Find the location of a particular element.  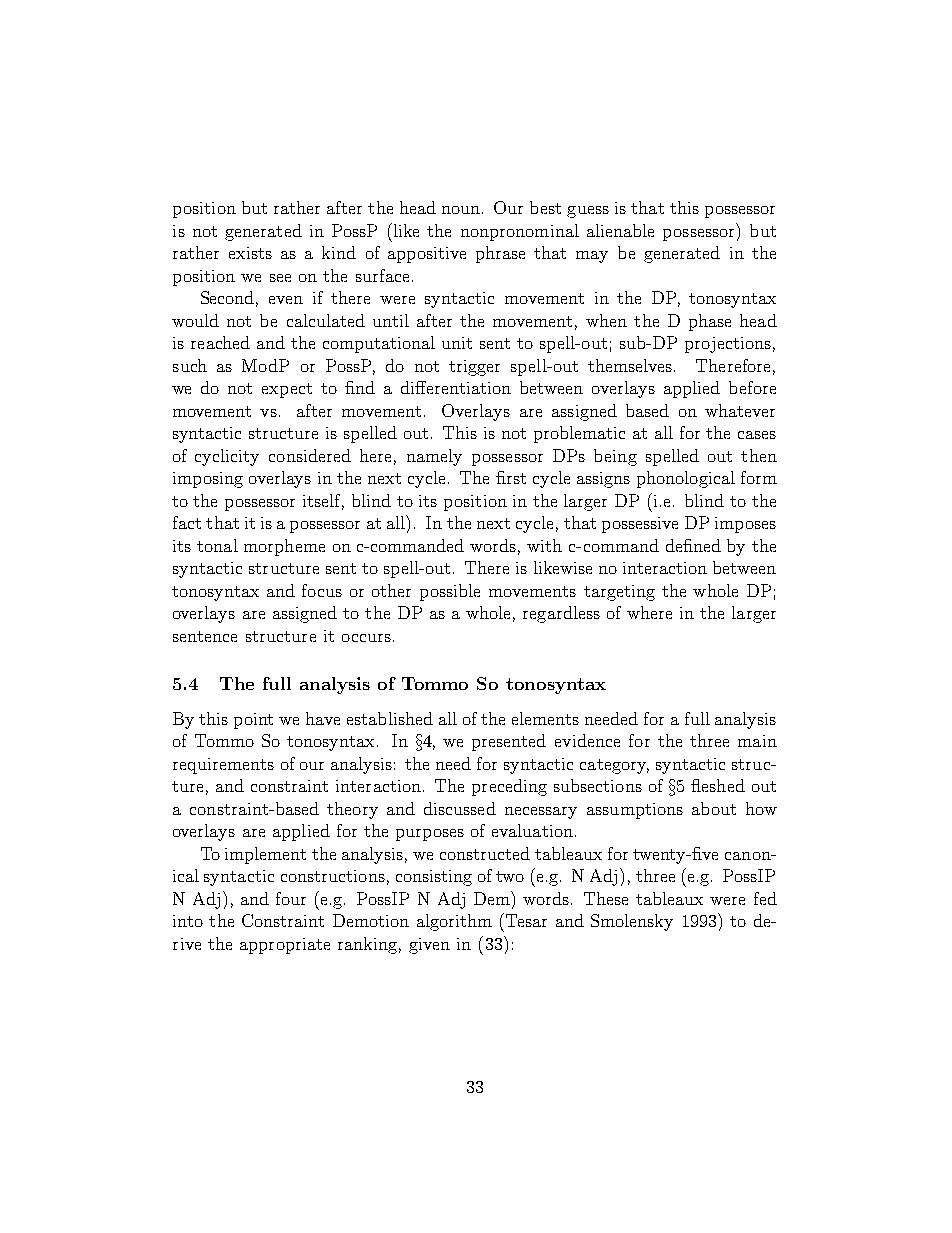

appropriate is located at coordinates (285, 946).
